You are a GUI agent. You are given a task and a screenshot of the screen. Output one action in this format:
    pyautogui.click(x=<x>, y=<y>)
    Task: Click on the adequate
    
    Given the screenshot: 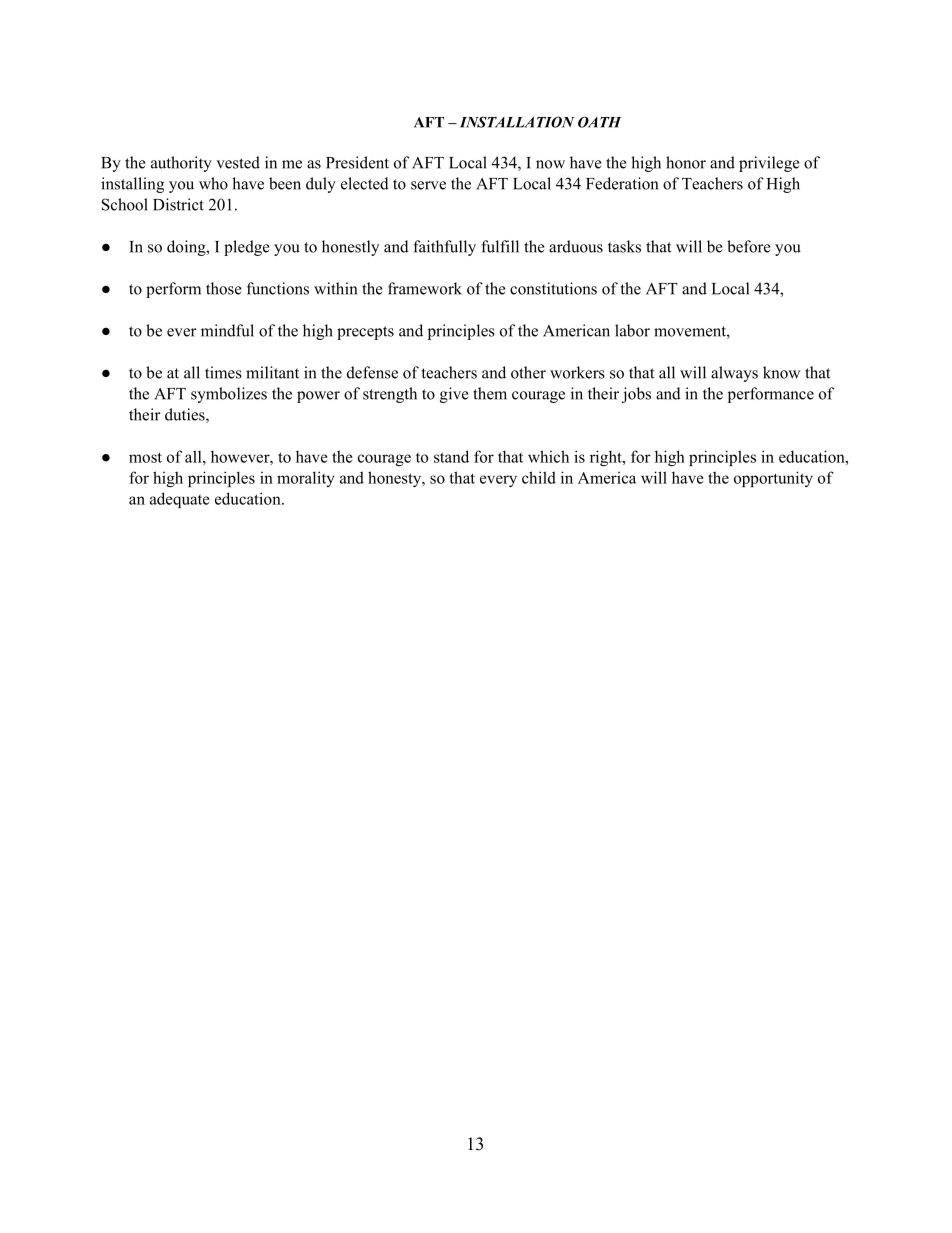 What is the action you would take?
    pyautogui.click(x=180, y=500)
